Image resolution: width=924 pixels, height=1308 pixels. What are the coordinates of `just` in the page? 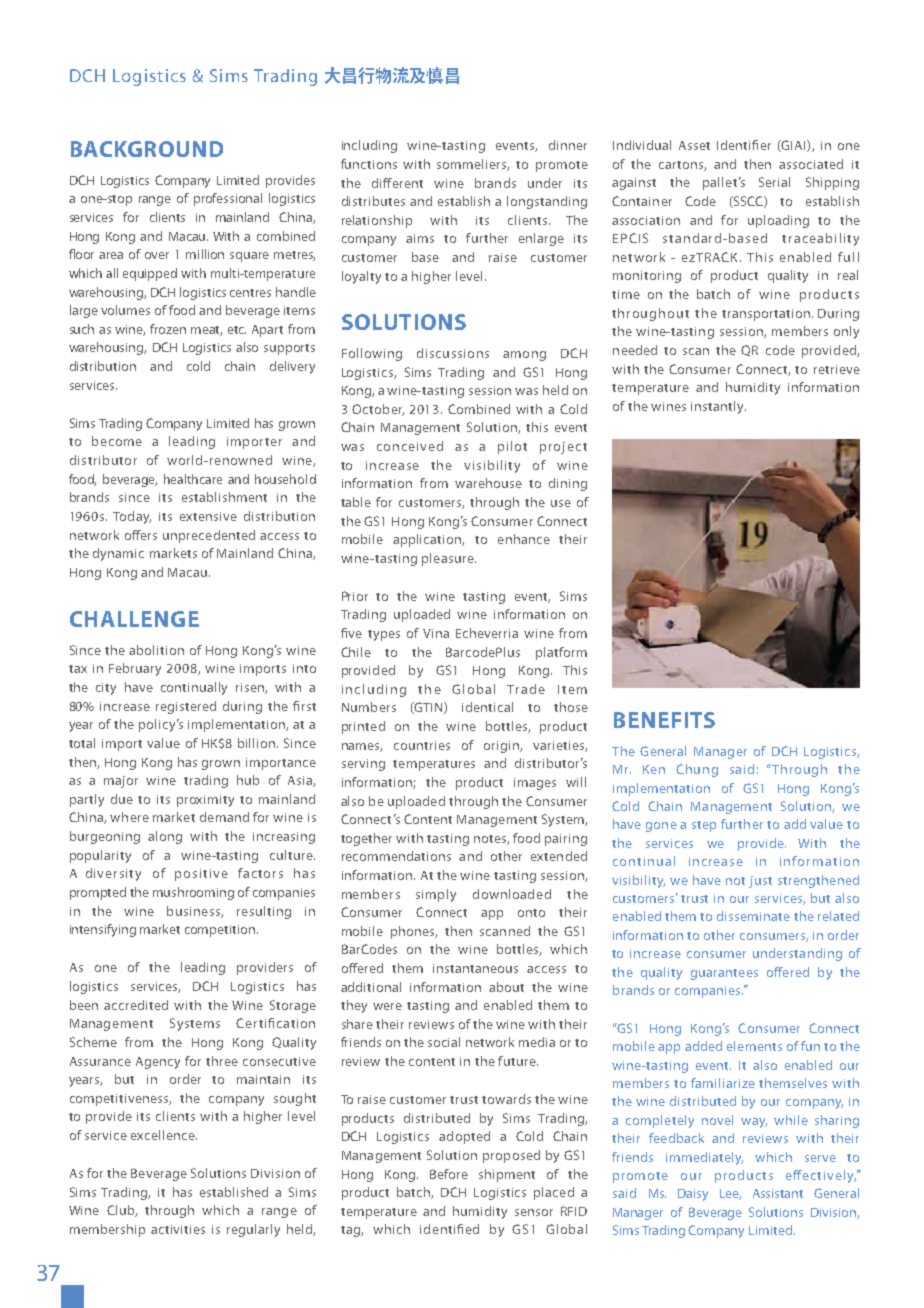 It's located at (760, 882).
